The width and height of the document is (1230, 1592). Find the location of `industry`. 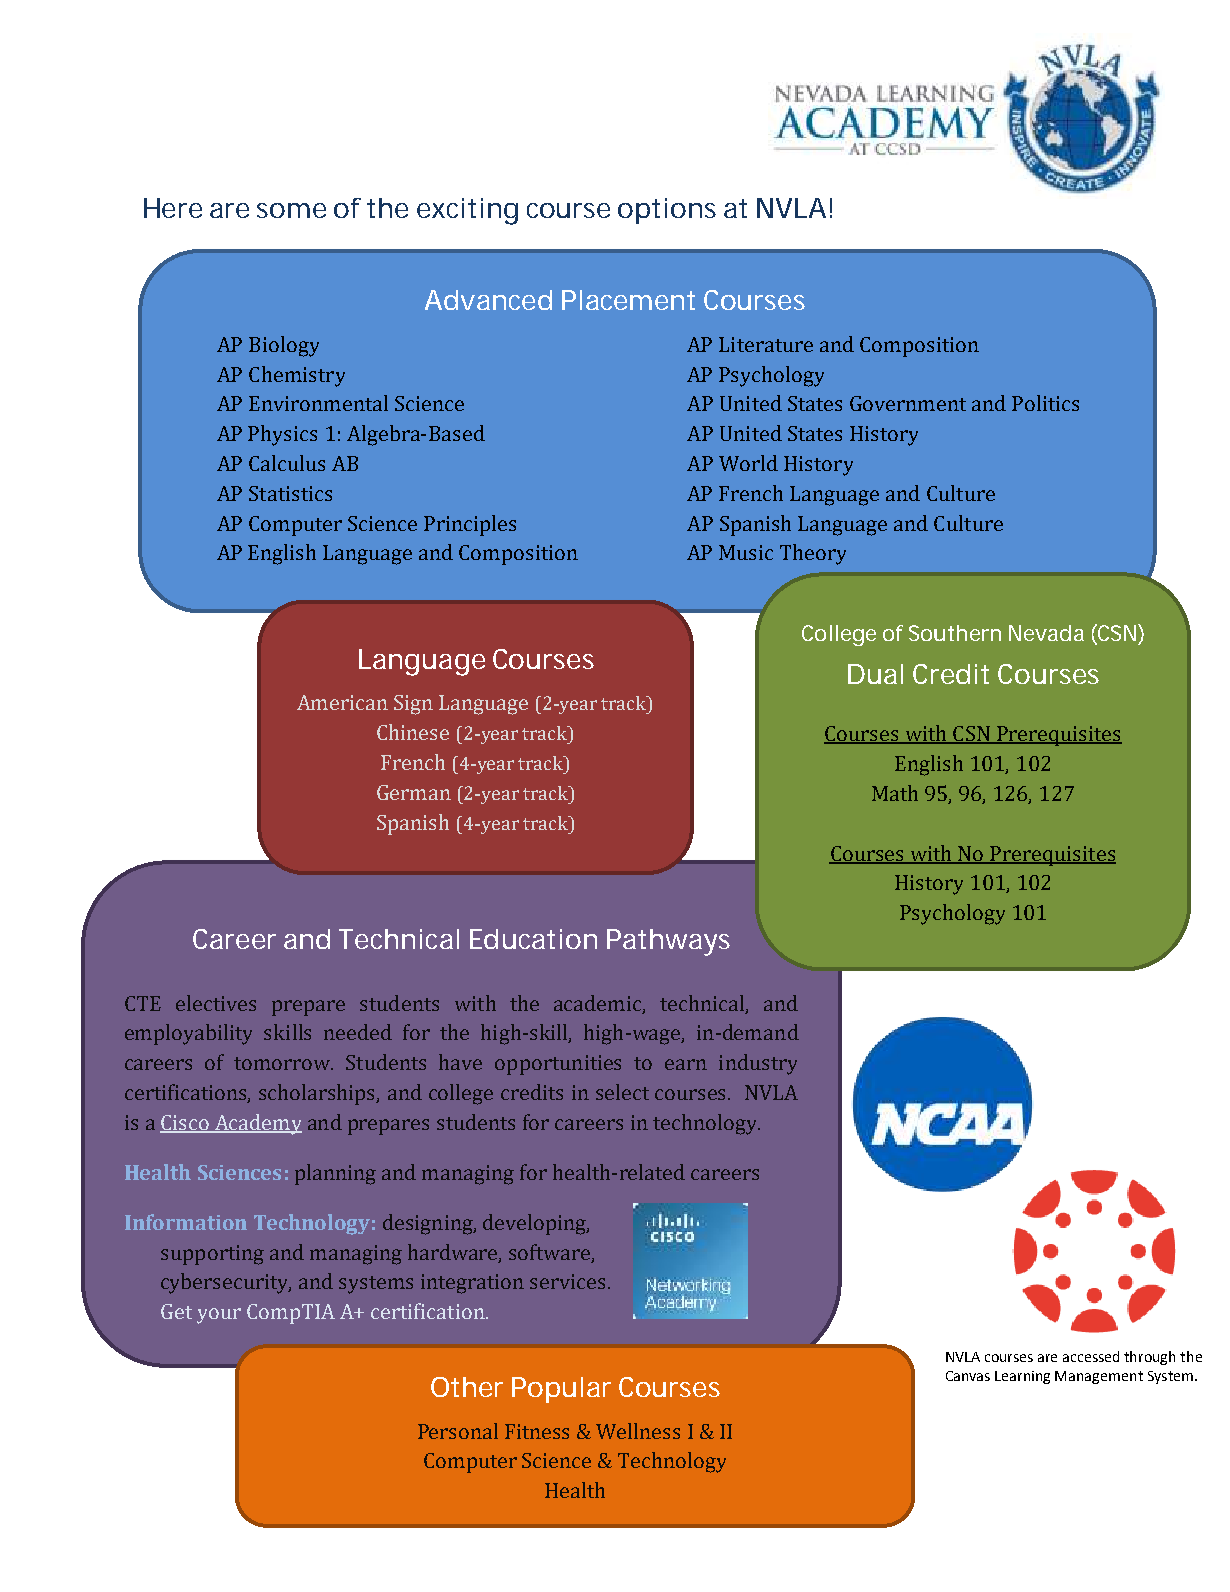

industry is located at coordinates (758, 1064).
